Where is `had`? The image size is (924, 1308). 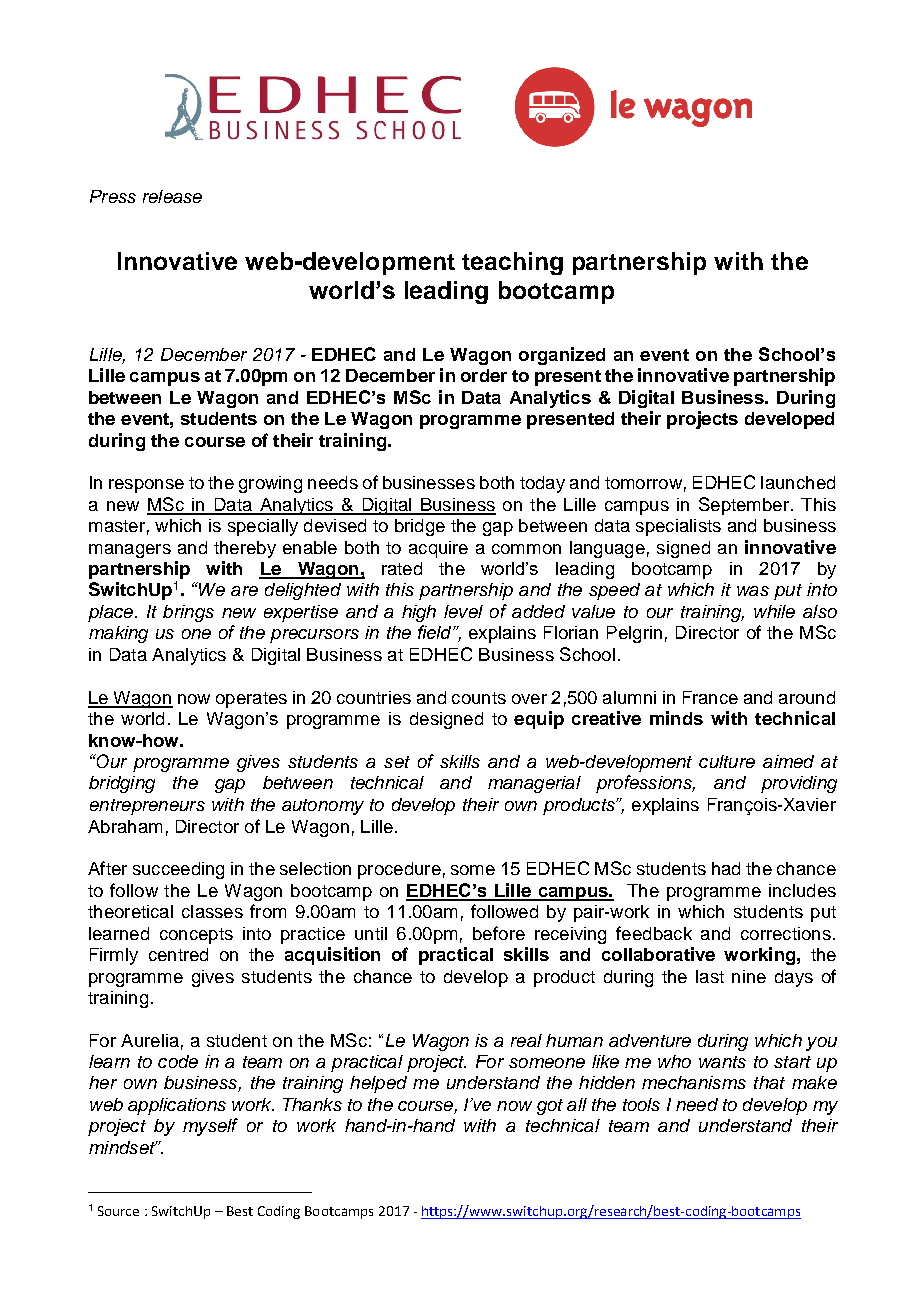 had is located at coordinates (726, 868).
